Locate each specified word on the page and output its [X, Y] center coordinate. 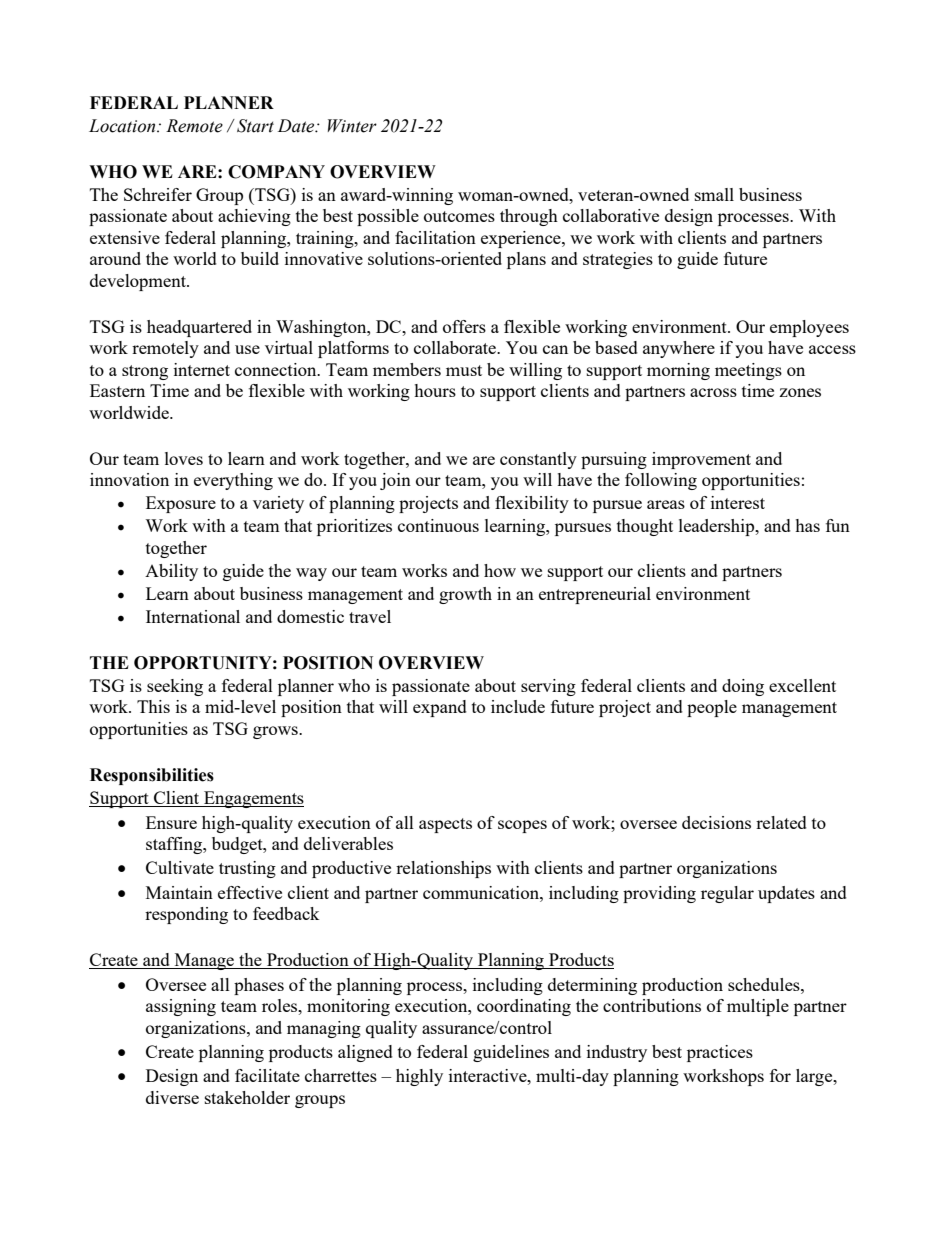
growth [465, 595]
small [714, 194]
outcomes [459, 216]
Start [255, 126]
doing [743, 687]
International [193, 616]
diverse [172, 1097]
